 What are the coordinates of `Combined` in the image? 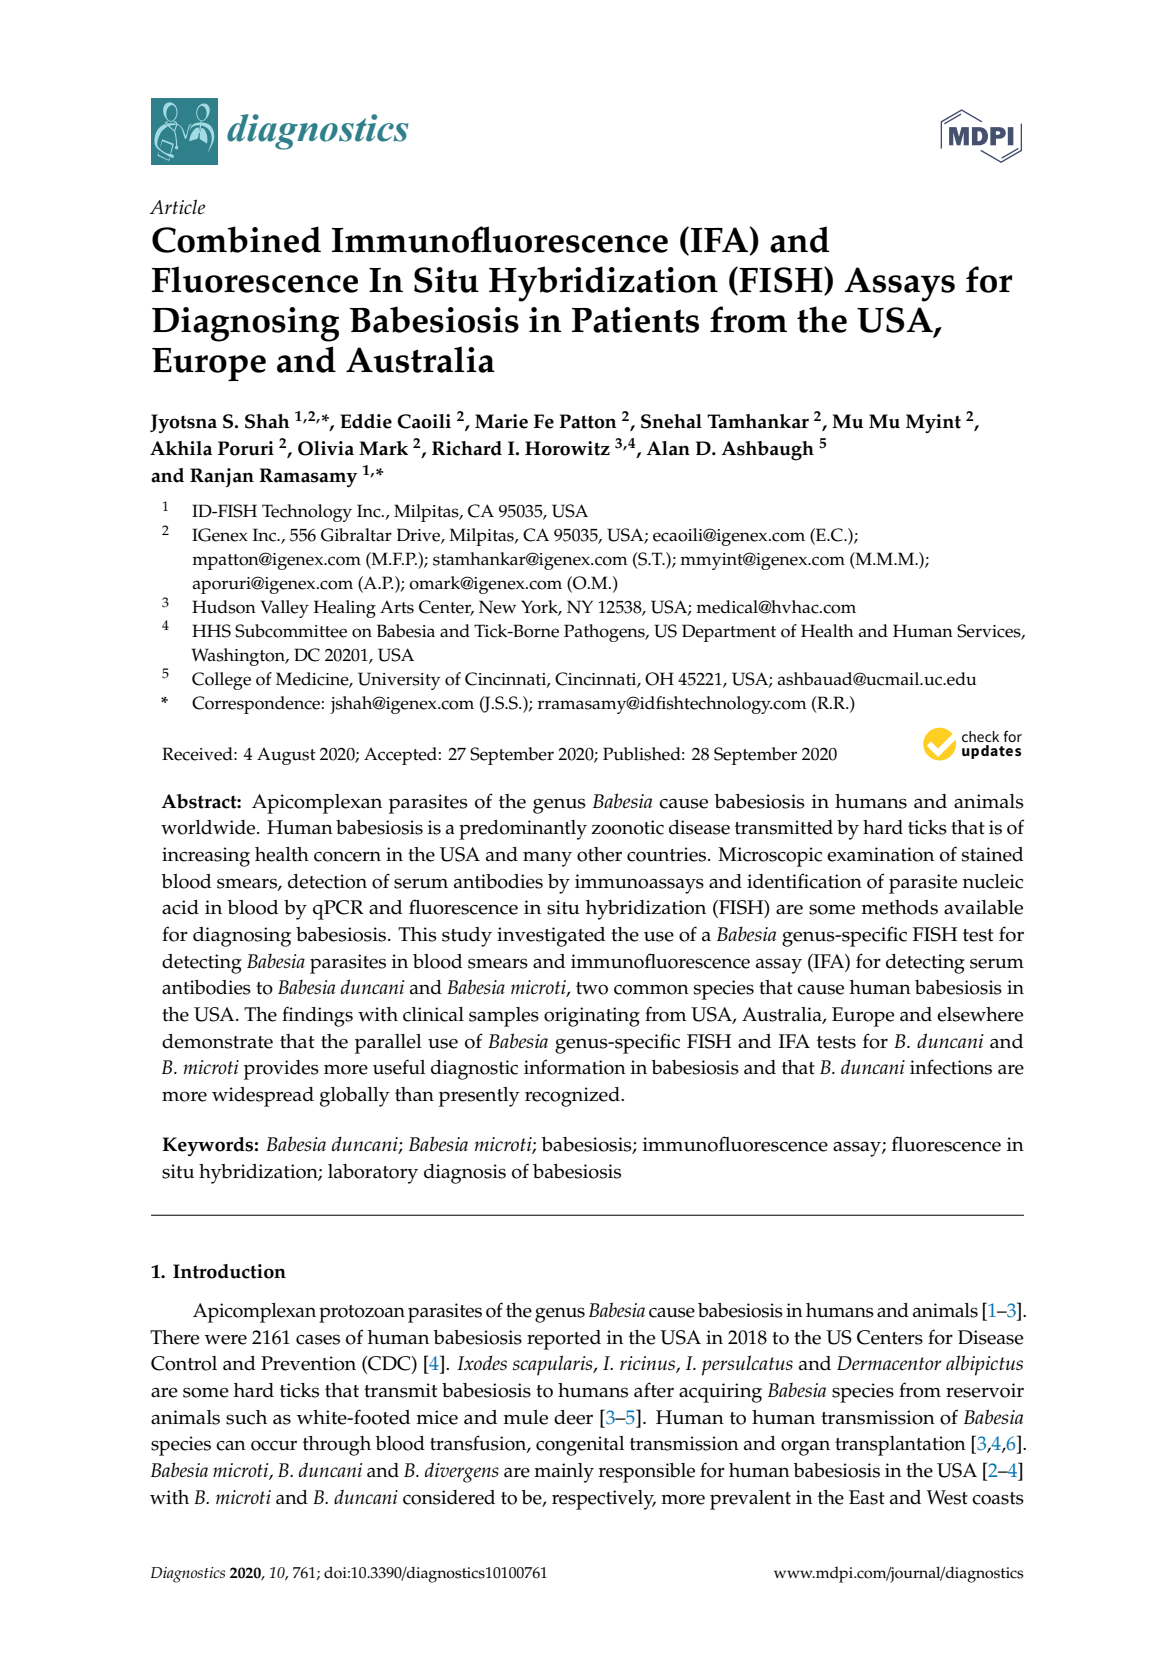 It's located at (236, 239).
